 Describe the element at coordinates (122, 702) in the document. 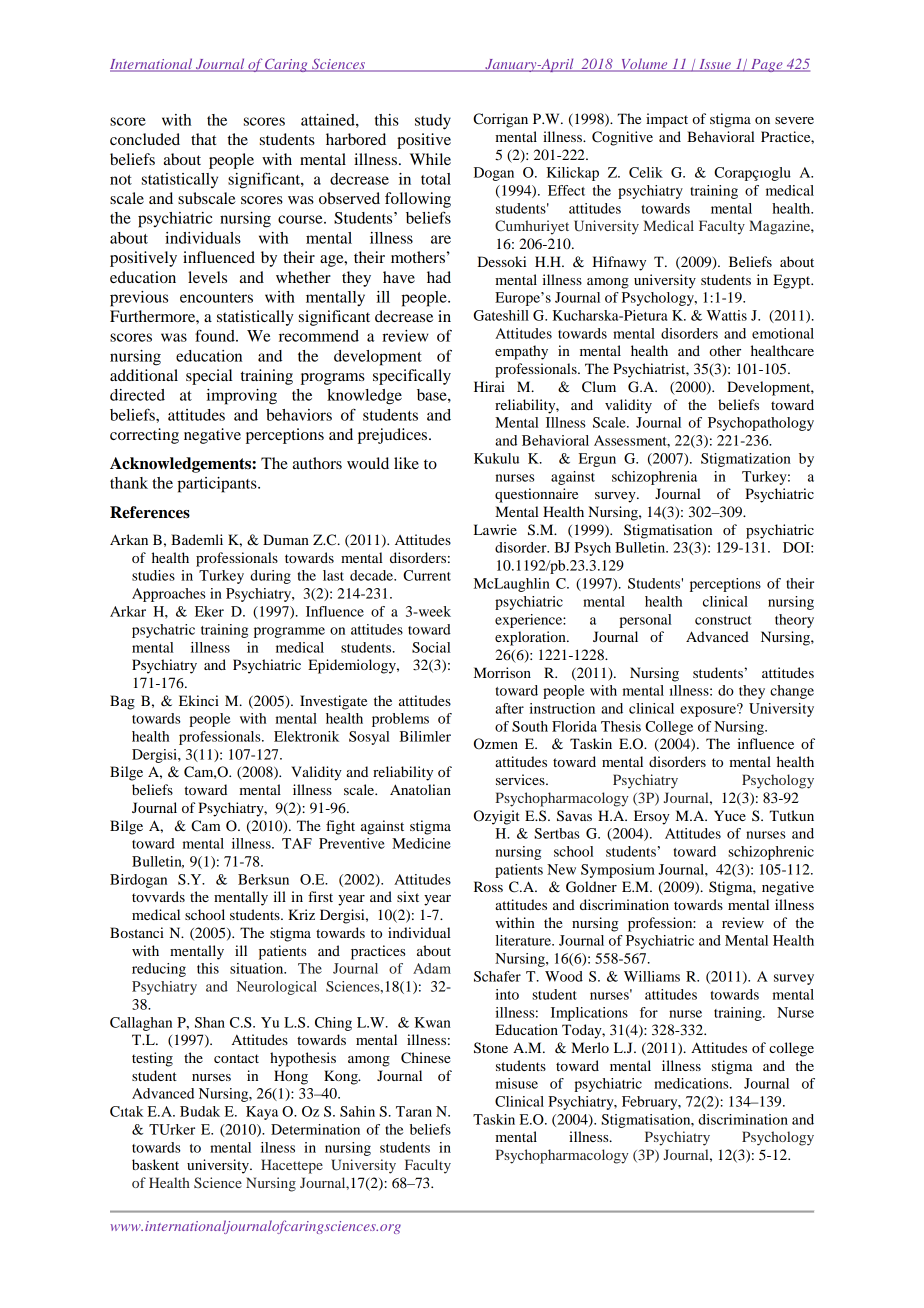

I see `Bag` at that location.
